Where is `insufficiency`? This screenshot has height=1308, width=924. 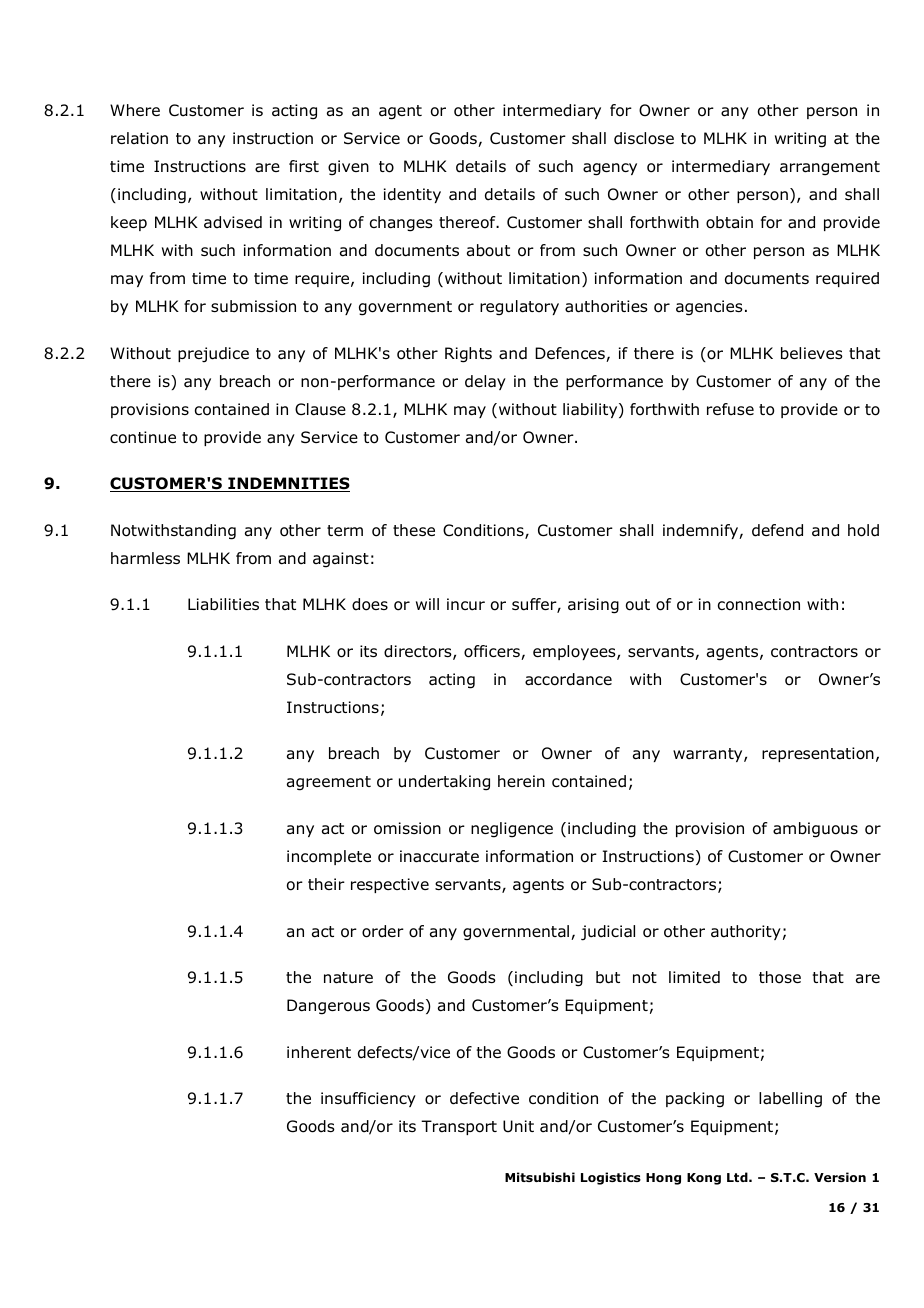
insufficiency is located at coordinates (368, 1099).
